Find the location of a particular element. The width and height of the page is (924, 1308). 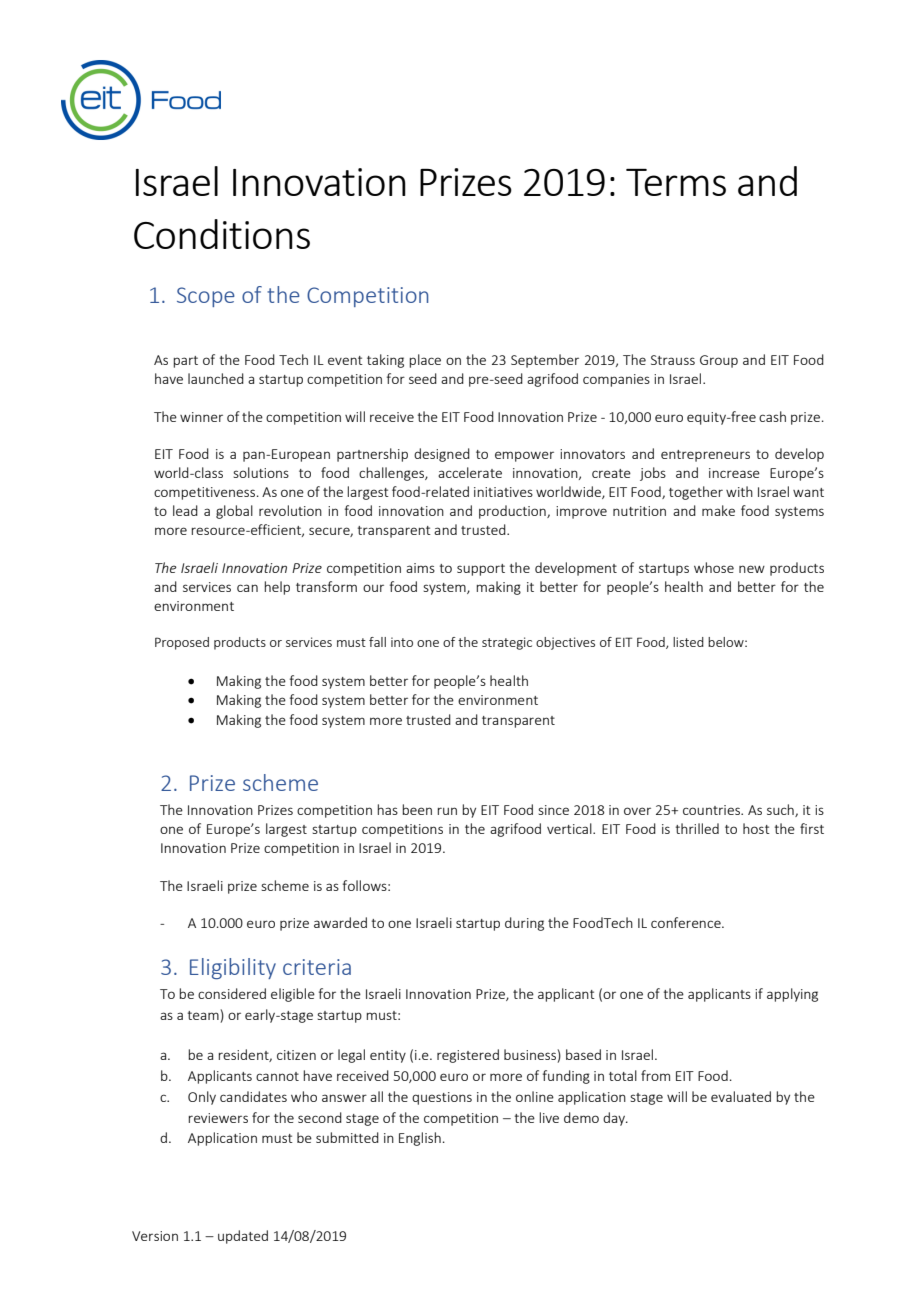

Proposed is located at coordinates (182, 643).
